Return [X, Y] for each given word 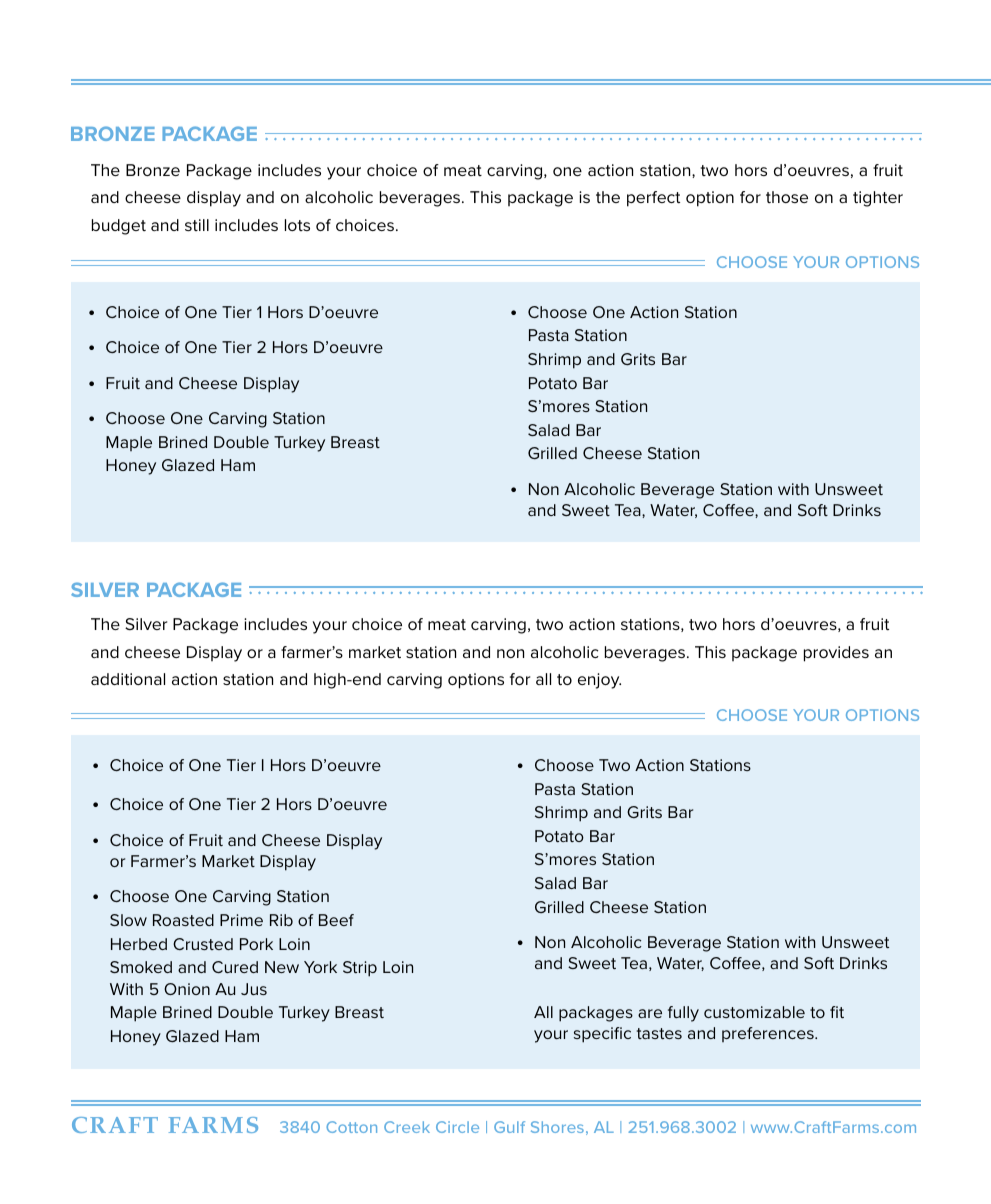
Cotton [351, 1127]
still [197, 225]
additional [128, 679]
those [787, 197]
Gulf [509, 1127]
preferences [769, 1034]
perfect [653, 199]
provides [836, 654]
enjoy [599, 681]
